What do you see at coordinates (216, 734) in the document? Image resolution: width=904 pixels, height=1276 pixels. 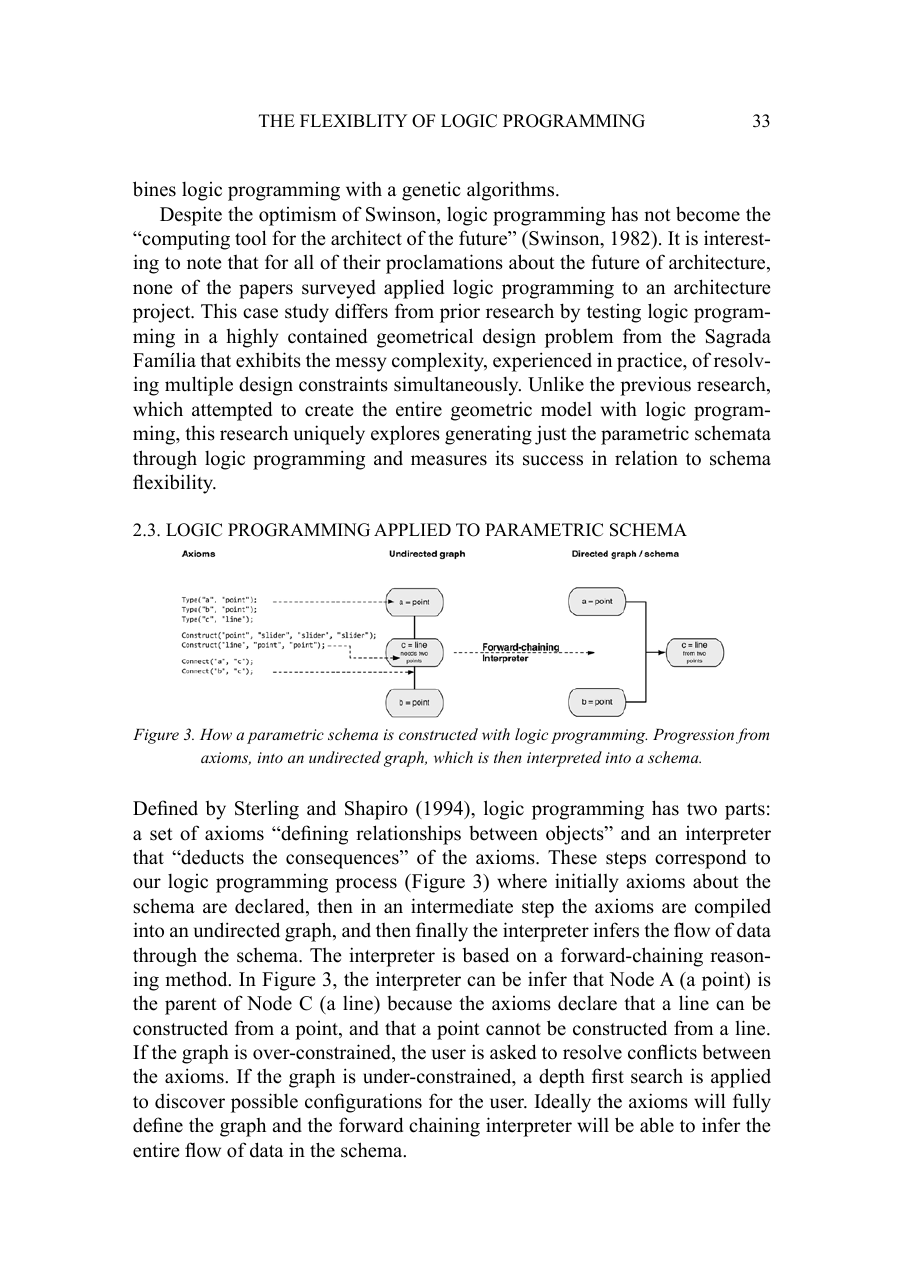 I see `How` at bounding box center [216, 734].
